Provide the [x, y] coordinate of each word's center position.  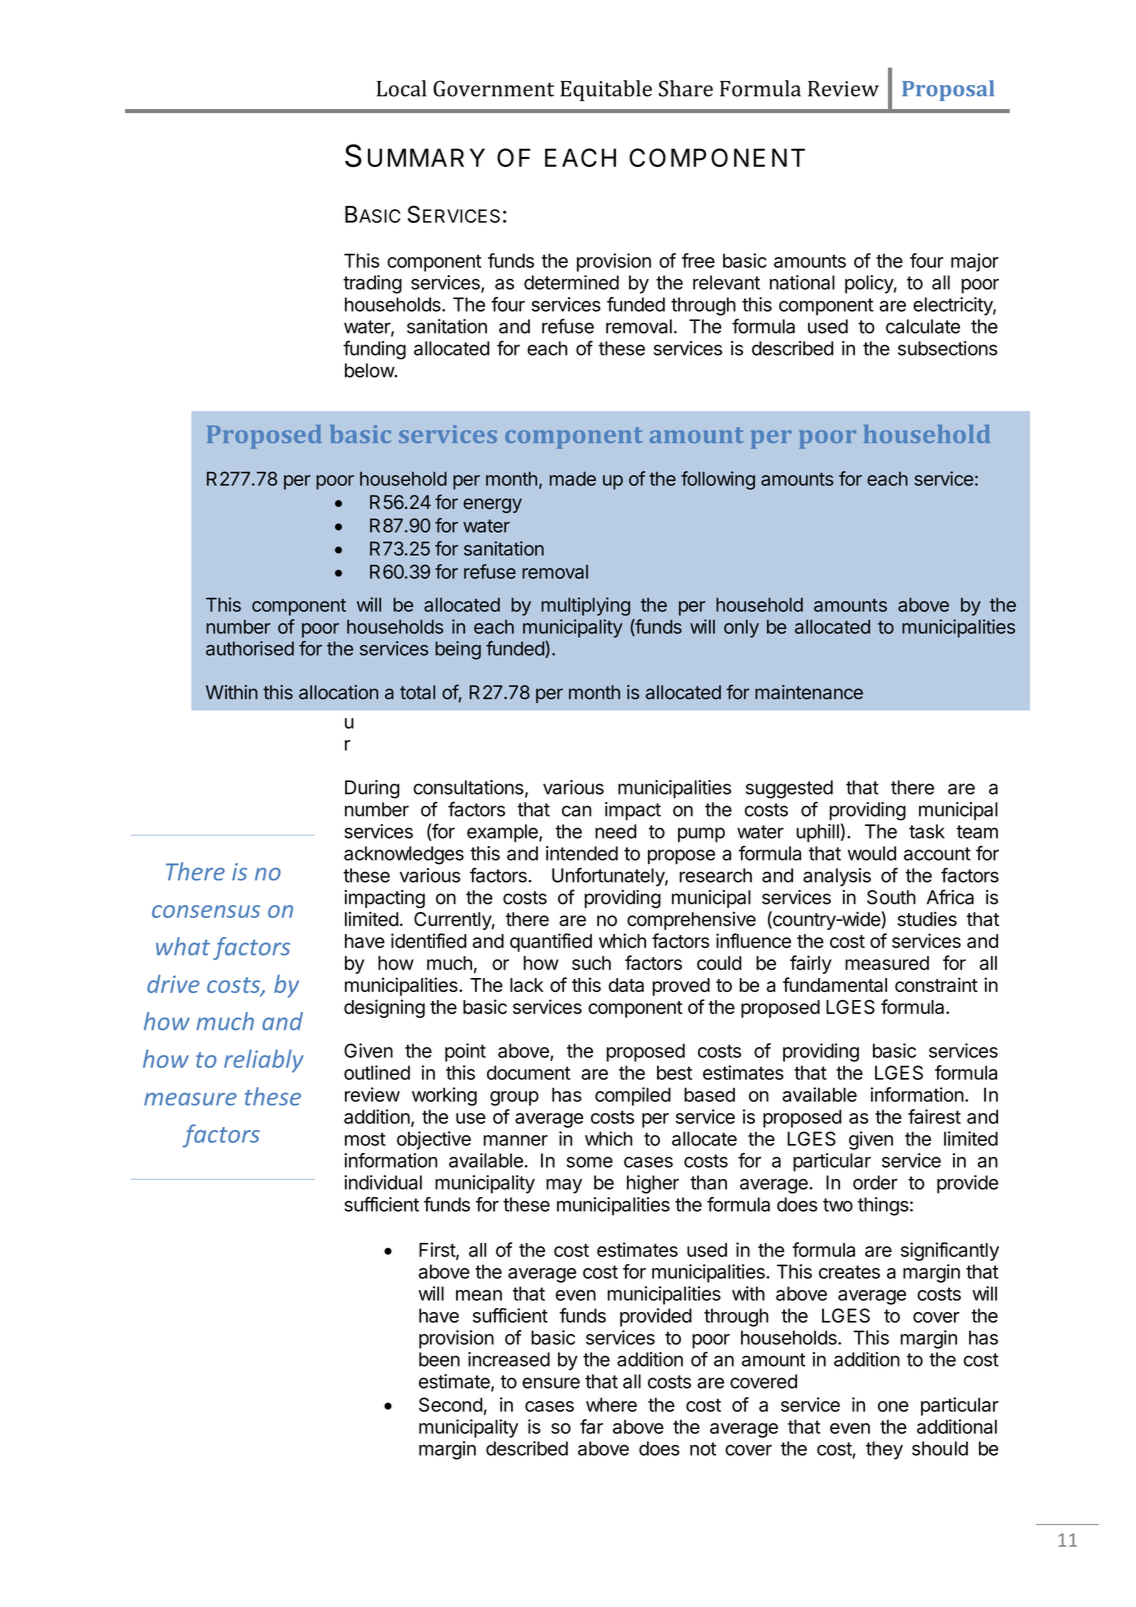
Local [401, 88]
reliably [263, 1061]
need [616, 831]
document [528, 1072]
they [884, 1450]
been [439, 1359]
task [927, 831]
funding [374, 350]
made [573, 478]
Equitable [606, 90]
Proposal [948, 90]
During [372, 789]
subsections [948, 348]
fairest [934, 1116]
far [591, 1426]
